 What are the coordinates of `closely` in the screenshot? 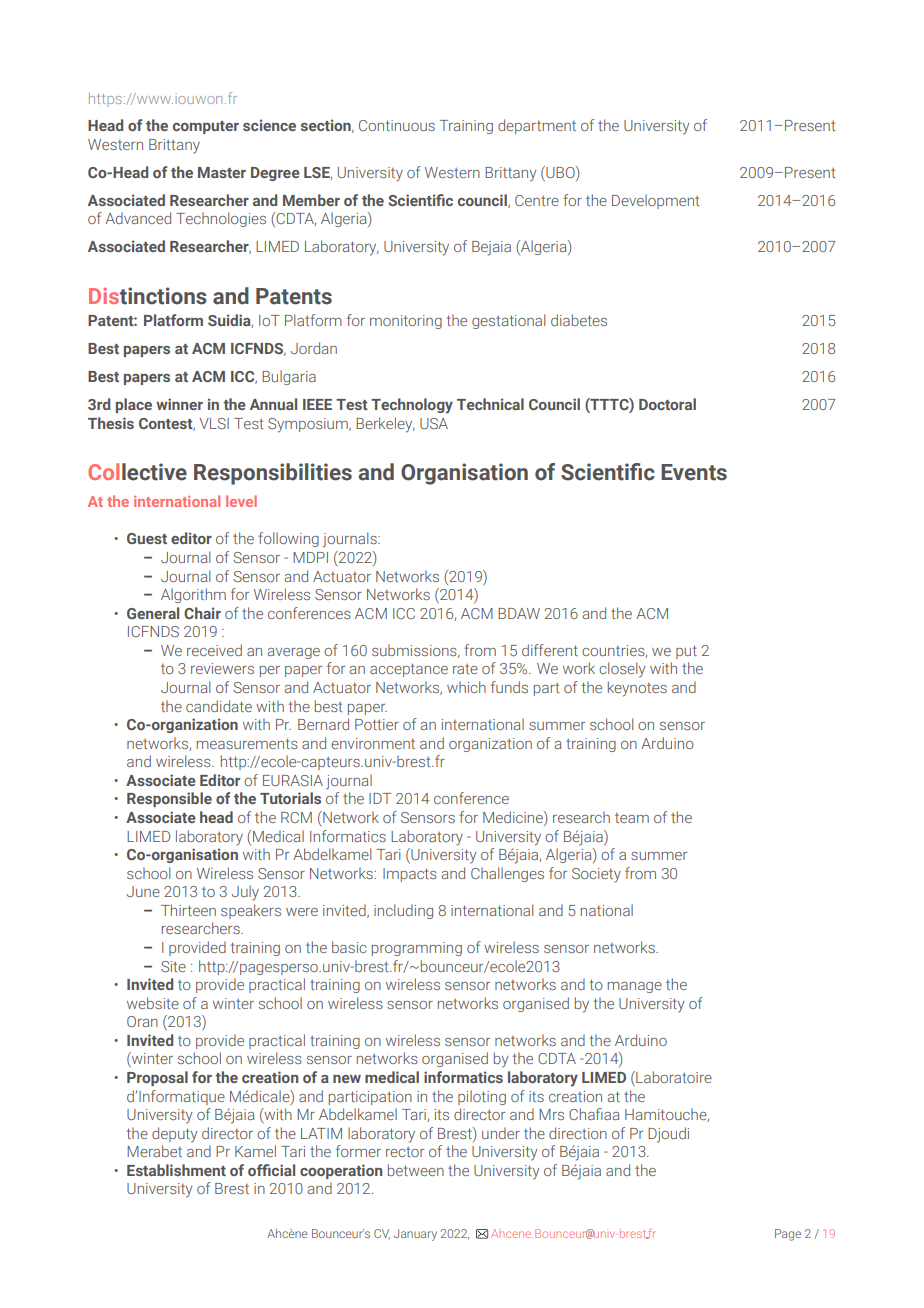 It's located at (622, 670).
